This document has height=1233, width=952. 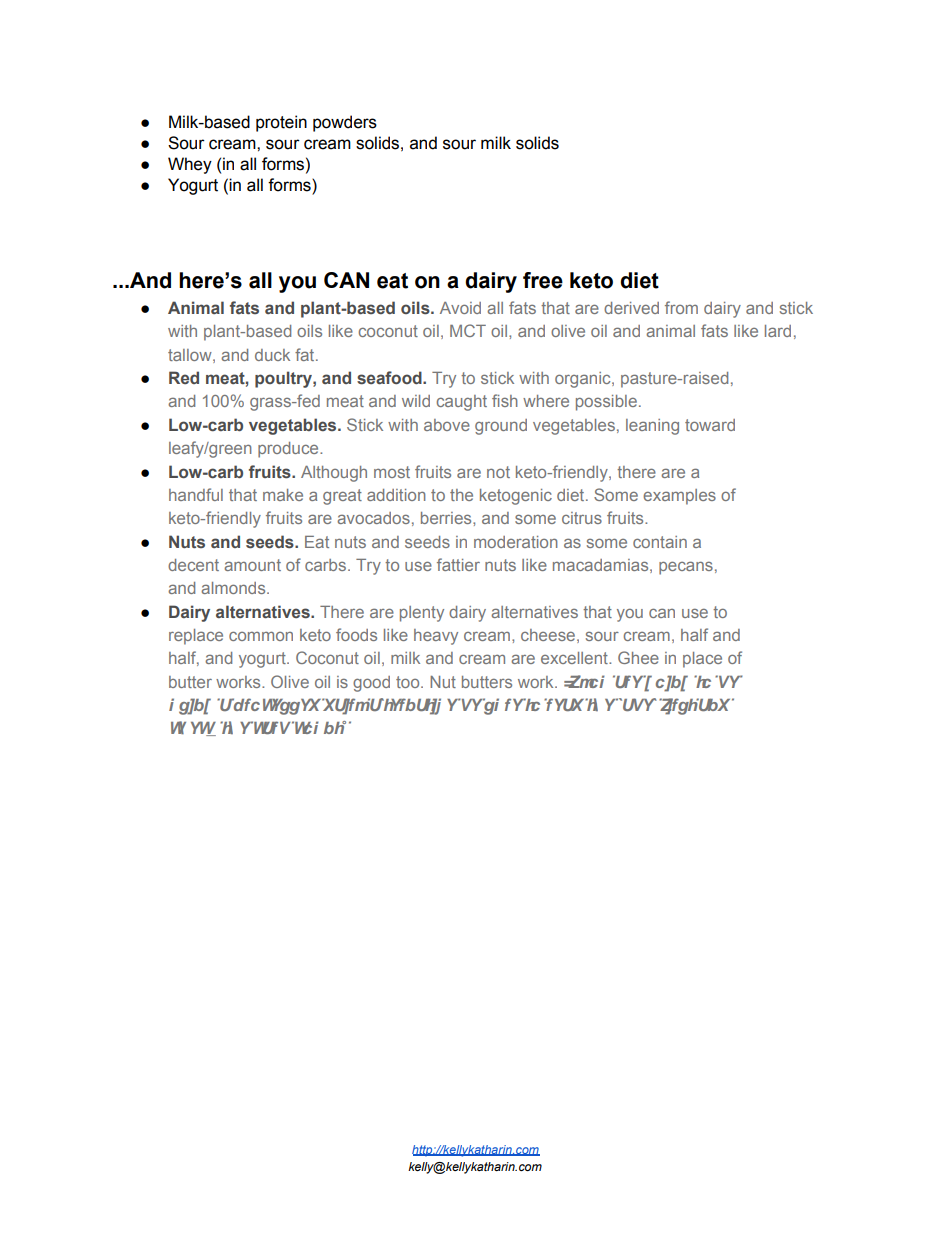 I want to click on protein, so click(x=281, y=123).
